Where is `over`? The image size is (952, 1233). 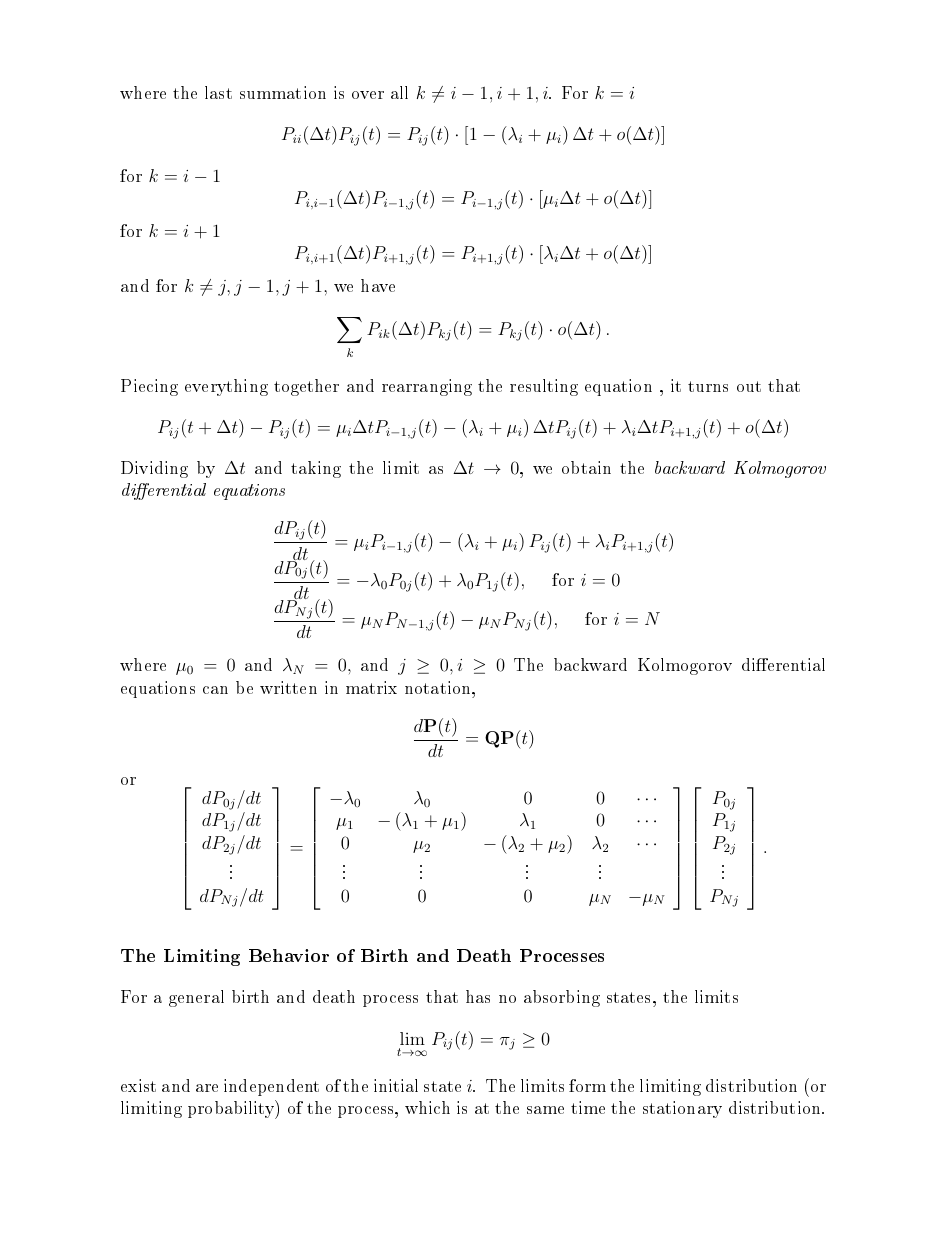 over is located at coordinates (368, 95).
